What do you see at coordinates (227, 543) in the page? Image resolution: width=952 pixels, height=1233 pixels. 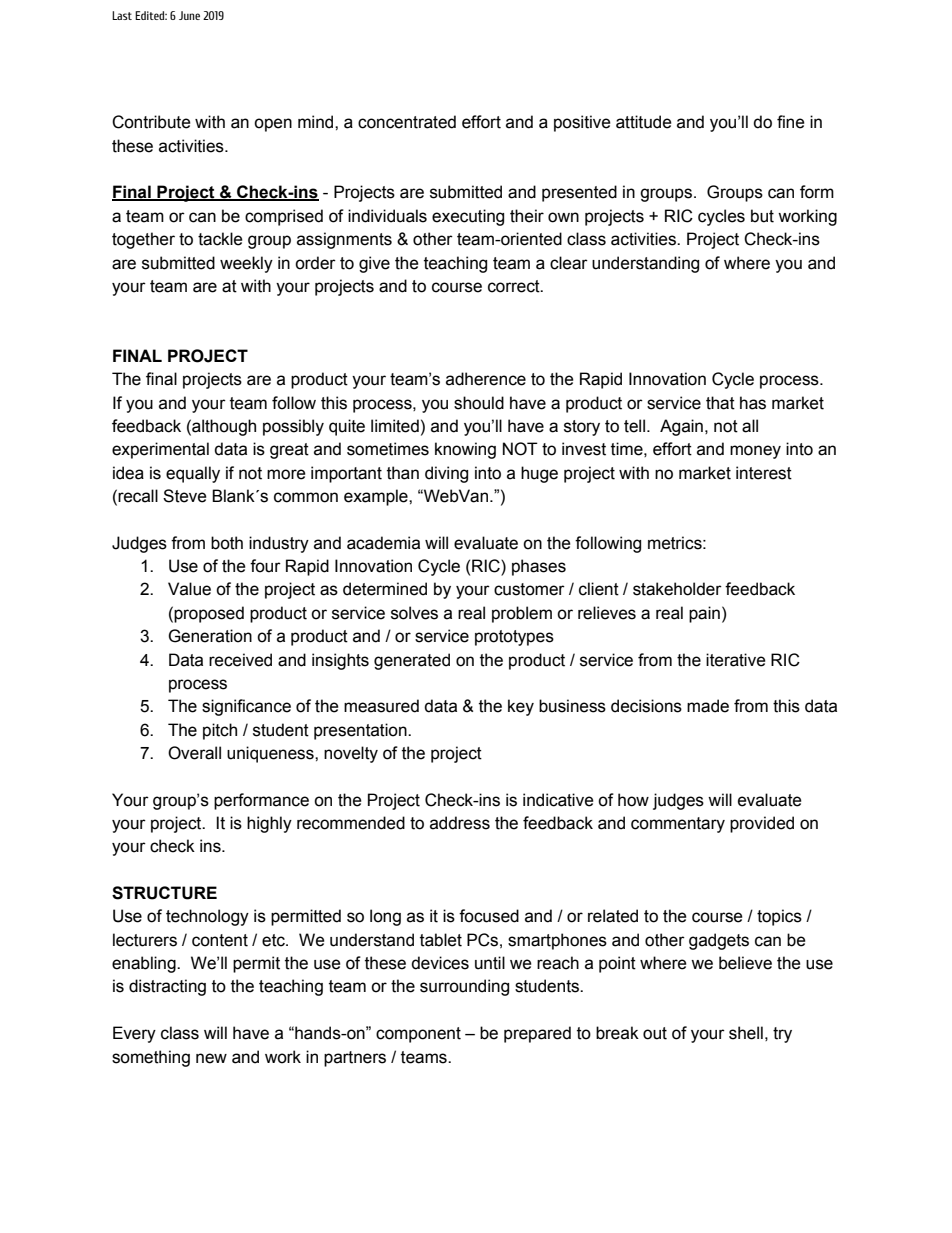 I see `both` at bounding box center [227, 543].
